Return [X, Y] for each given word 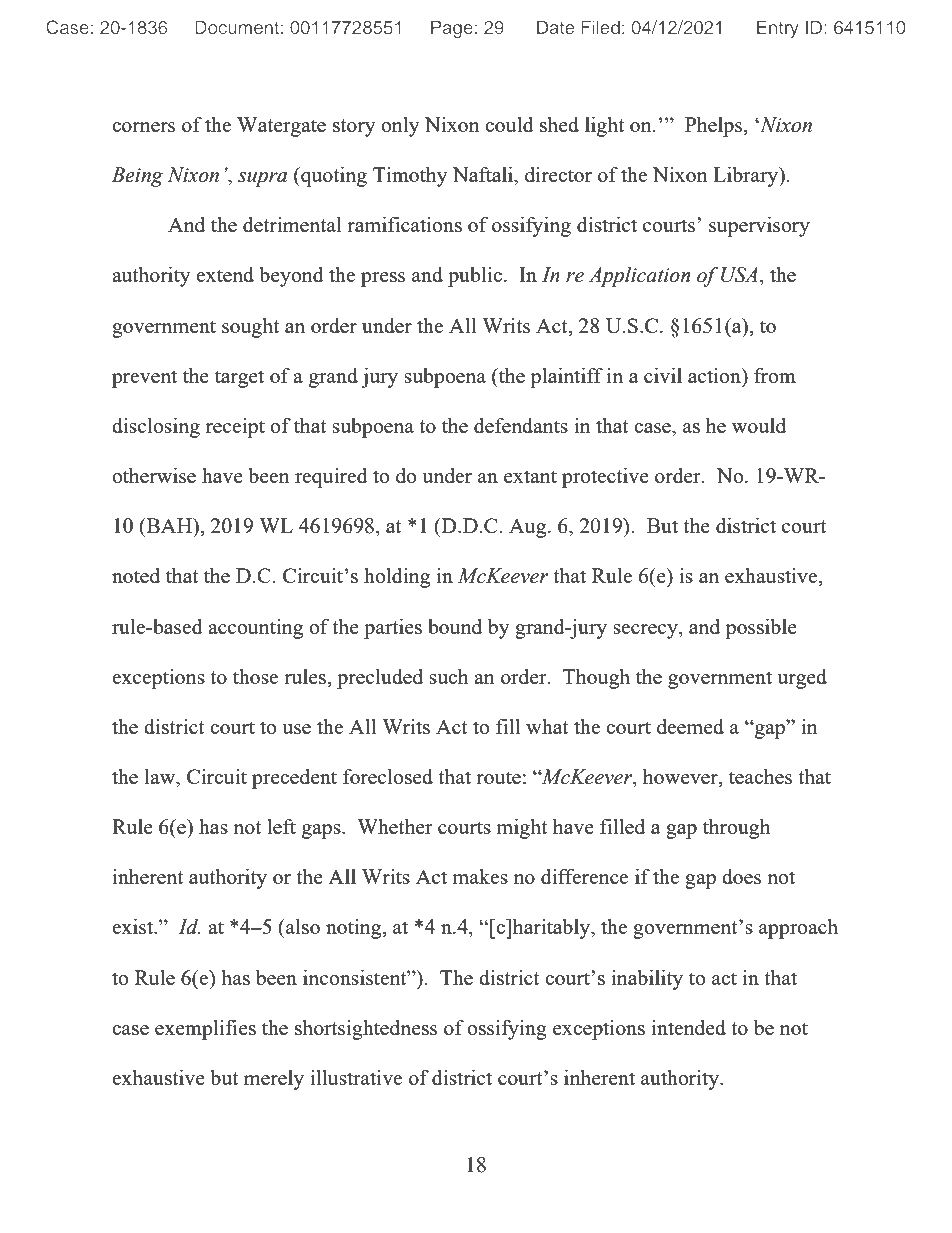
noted [136, 575]
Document [237, 27]
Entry [778, 29]
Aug [529, 528]
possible [761, 629]
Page [452, 29]
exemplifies [205, 1029]
